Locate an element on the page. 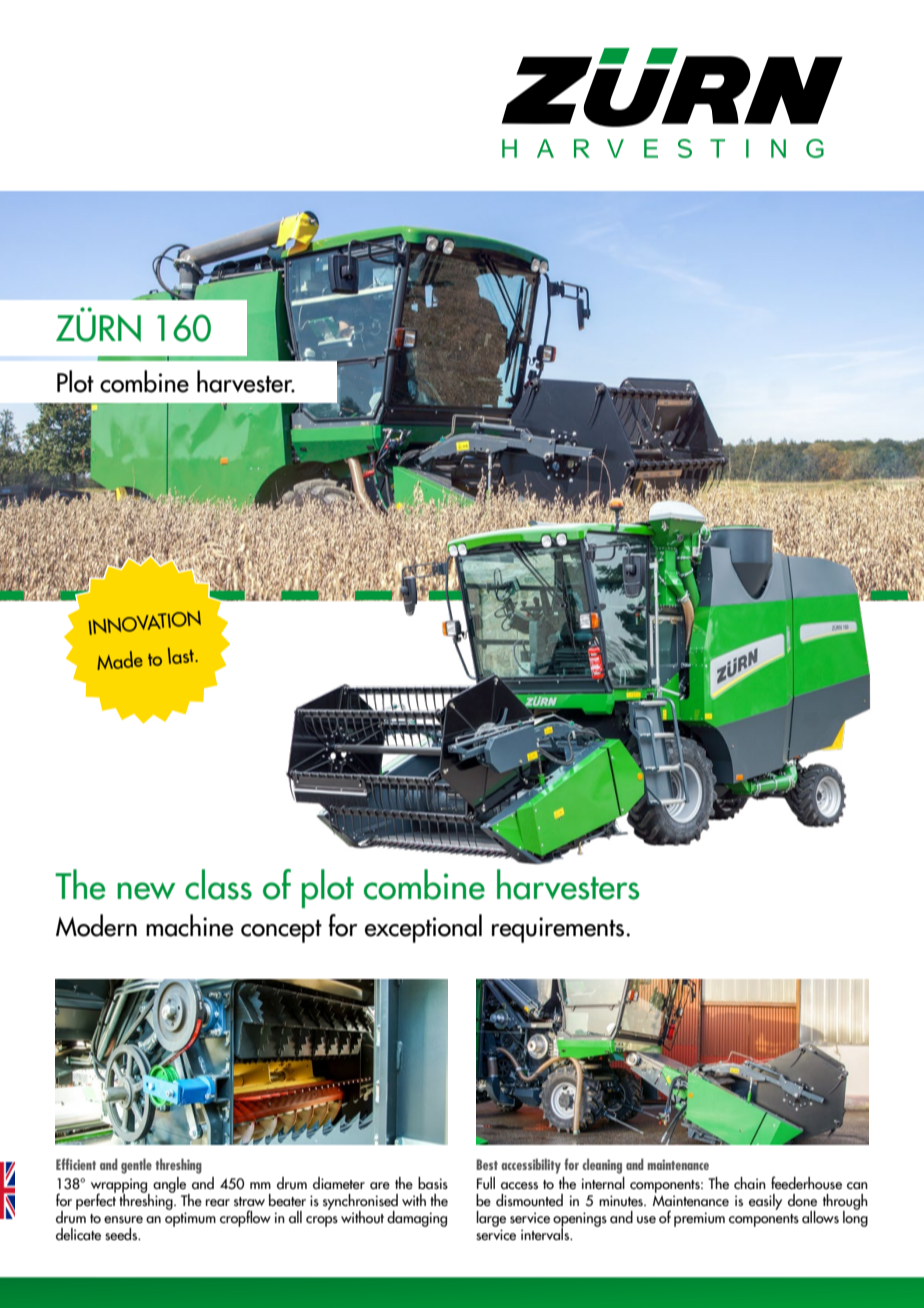 Image resolution: width=924 pixels, height=1308 pixels. exceptional is located at coordinates (423, 928).
